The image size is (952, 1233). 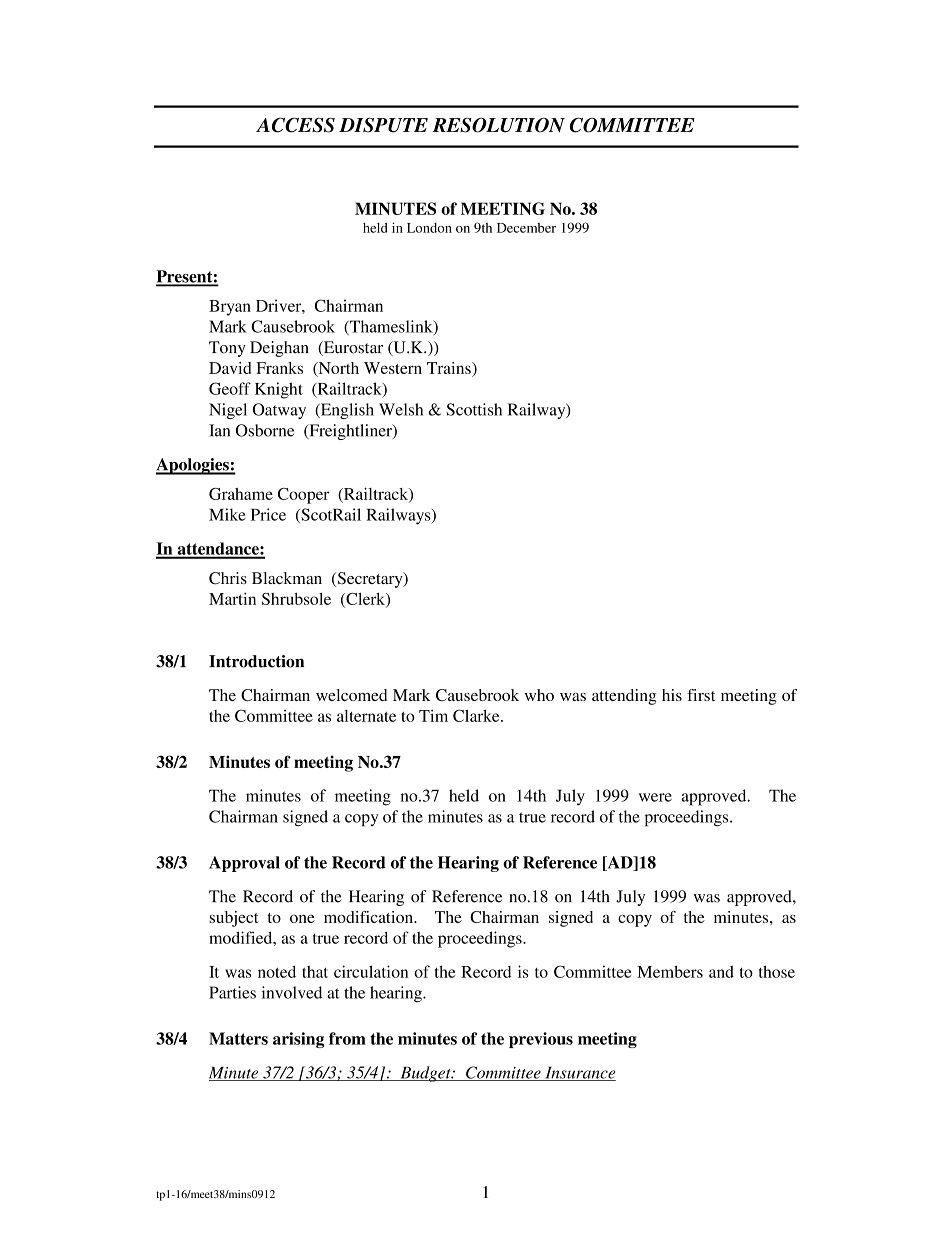 What do you see at coordinates (232, 598) in the page?
I see `Martin` at bounding box center [232, 598].
